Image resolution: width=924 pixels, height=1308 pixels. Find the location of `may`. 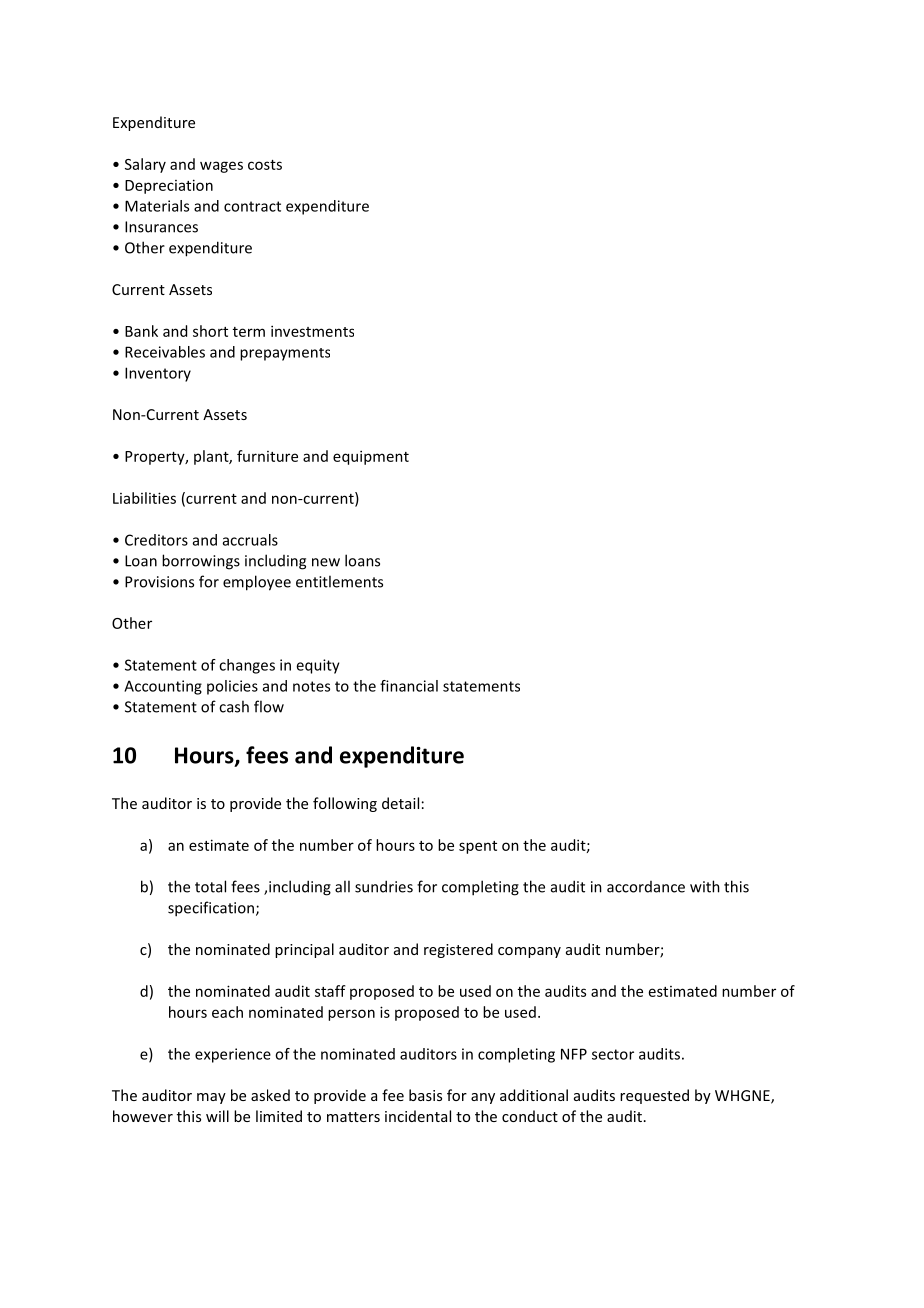

may is located at coordinates (211, 1098).
